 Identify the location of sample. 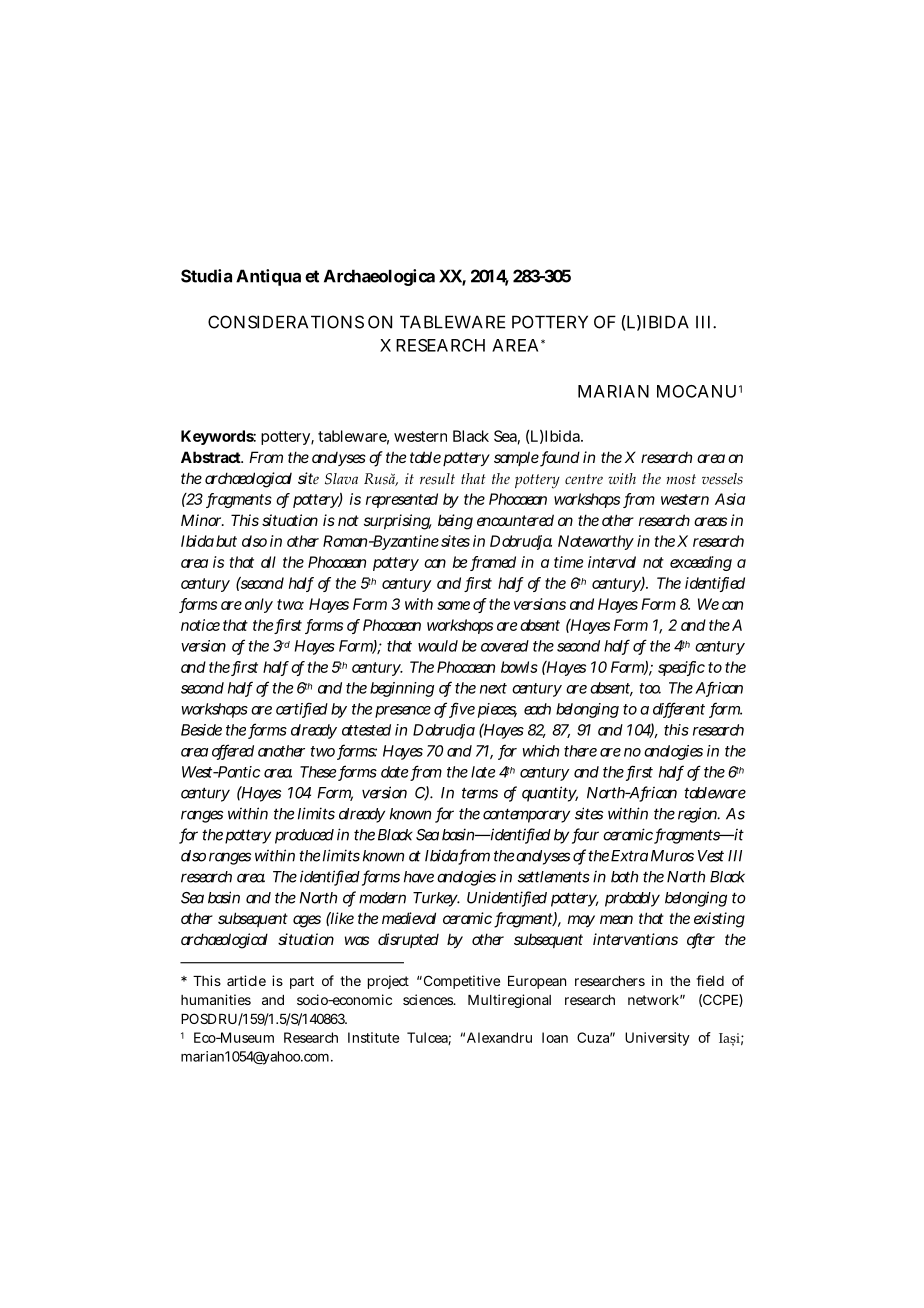
(517, 459).
